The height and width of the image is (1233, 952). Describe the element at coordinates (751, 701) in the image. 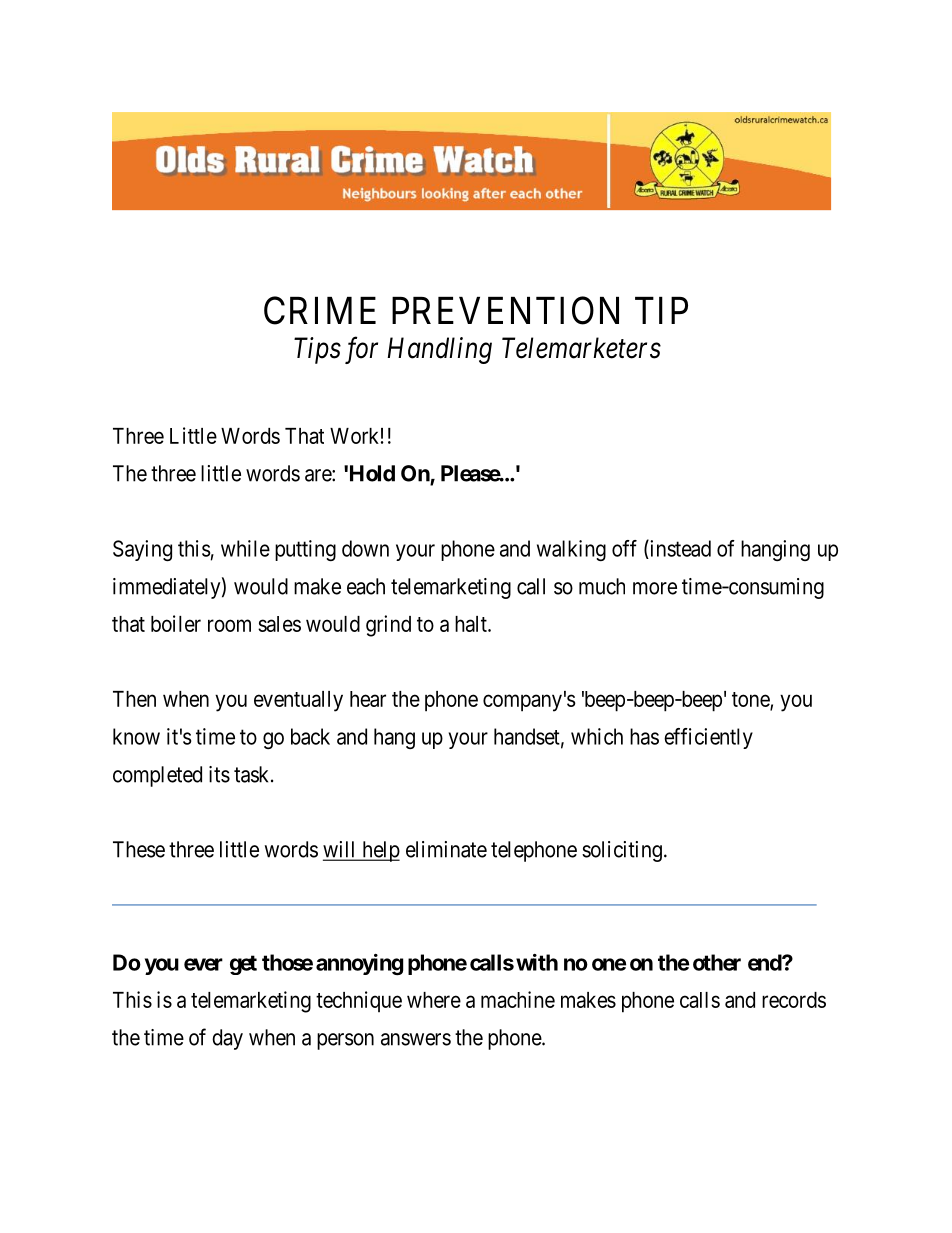

I see `tone` at that location.
